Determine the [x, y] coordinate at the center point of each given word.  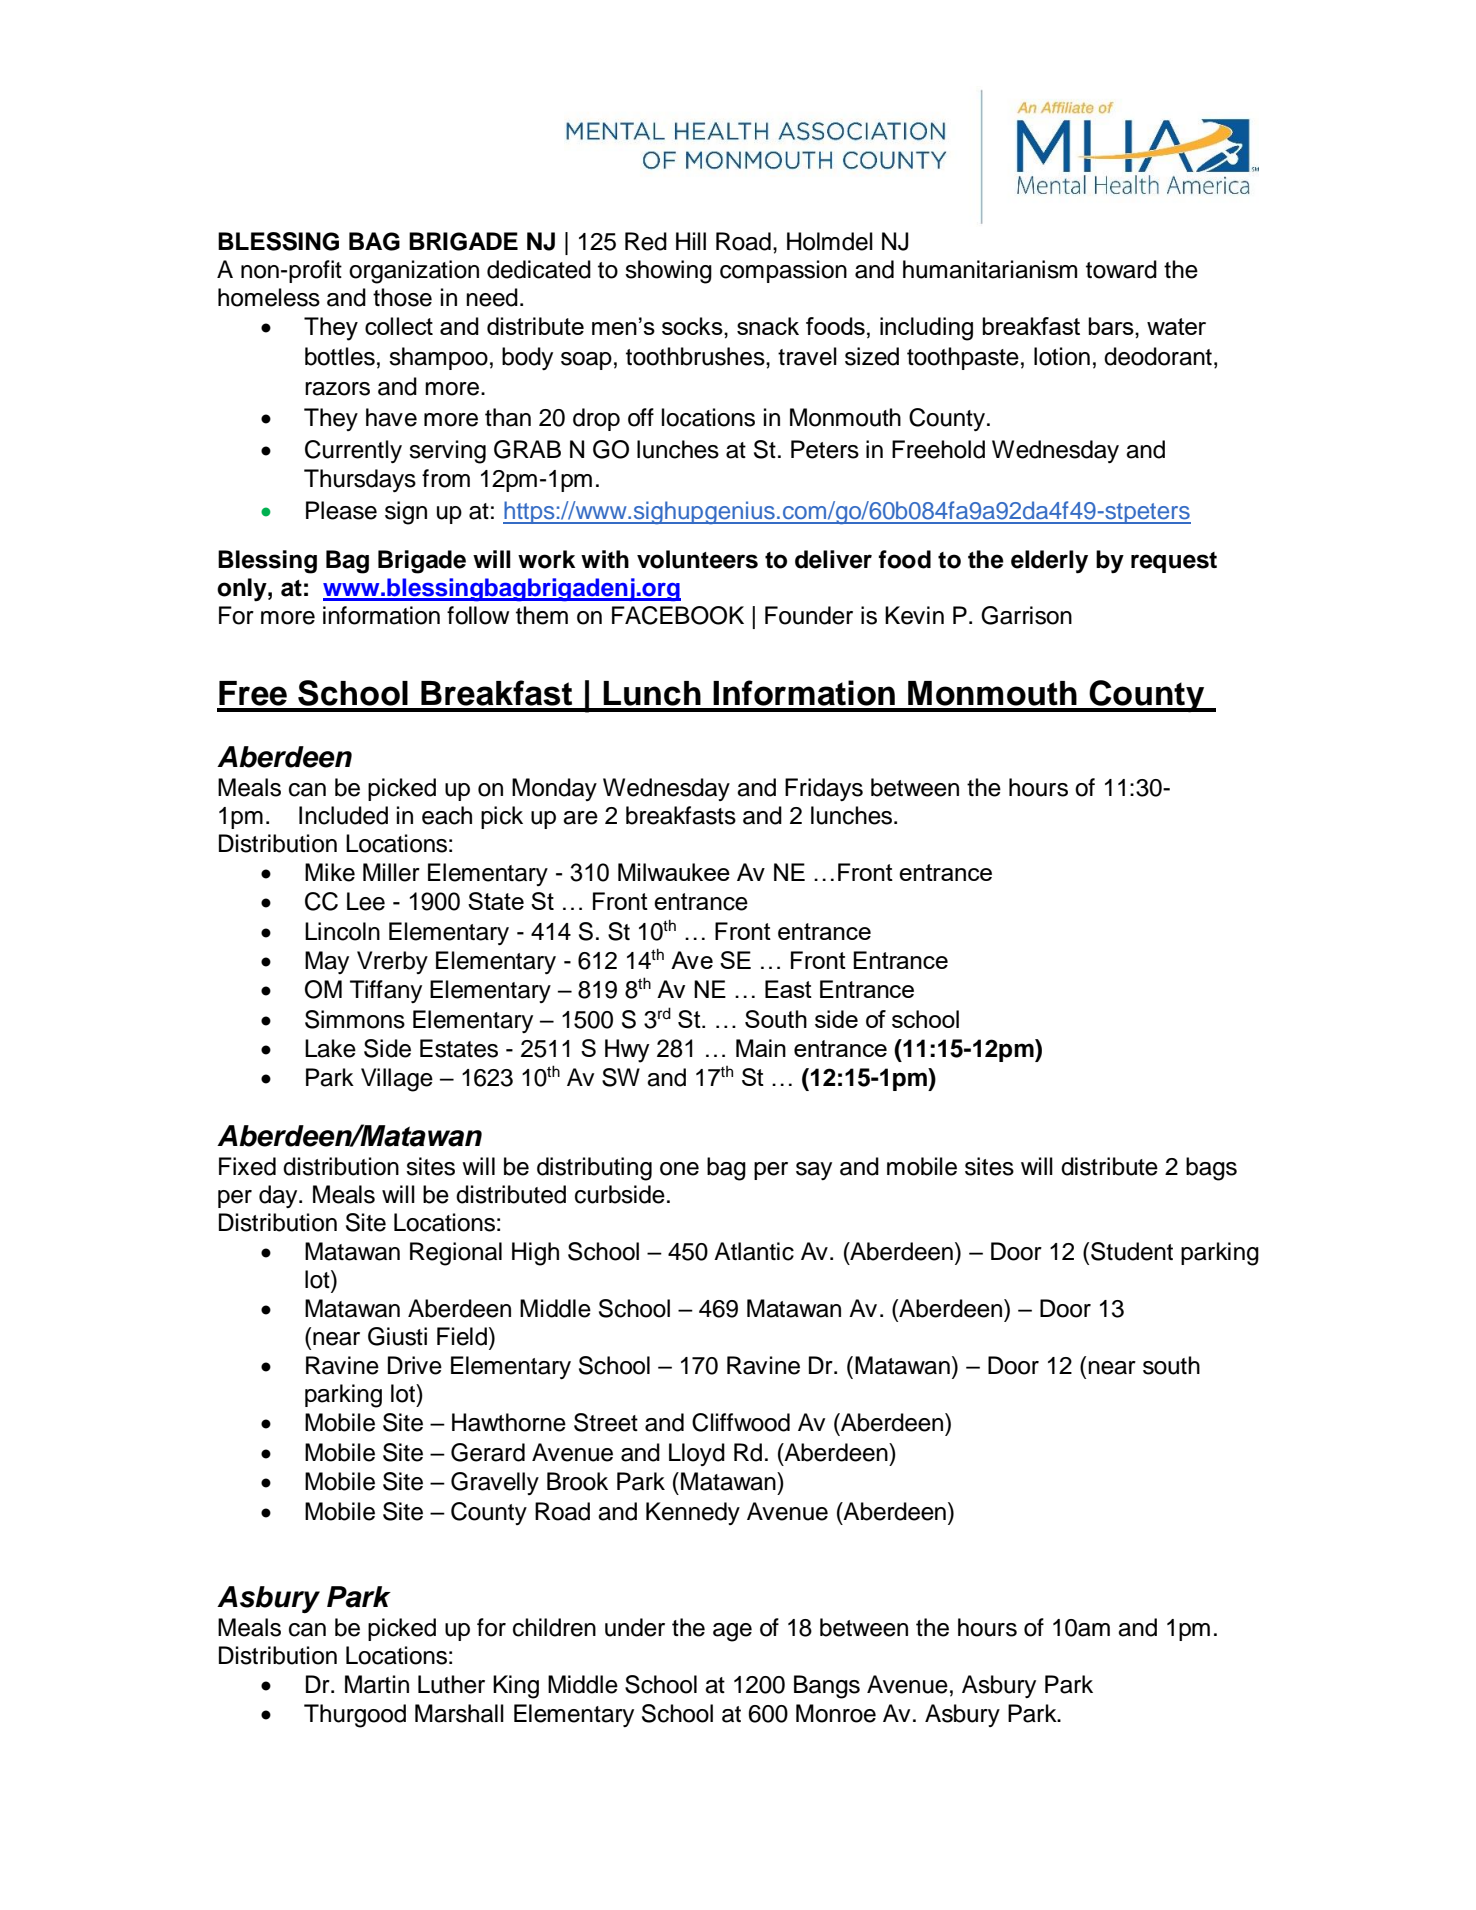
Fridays [824, 789]
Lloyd [697, 1454]
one [679, 1169]
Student [1132, 1251]
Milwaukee [674, 872]
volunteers [697, 559]
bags [1211, 1169]
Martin [377, 1684]
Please [341, 510]
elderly [1049, 562]
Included [343, 815]
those [402, 297]
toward [1121, 269]
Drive [415, 1365]
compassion [783, 271]
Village [397, 1080]
